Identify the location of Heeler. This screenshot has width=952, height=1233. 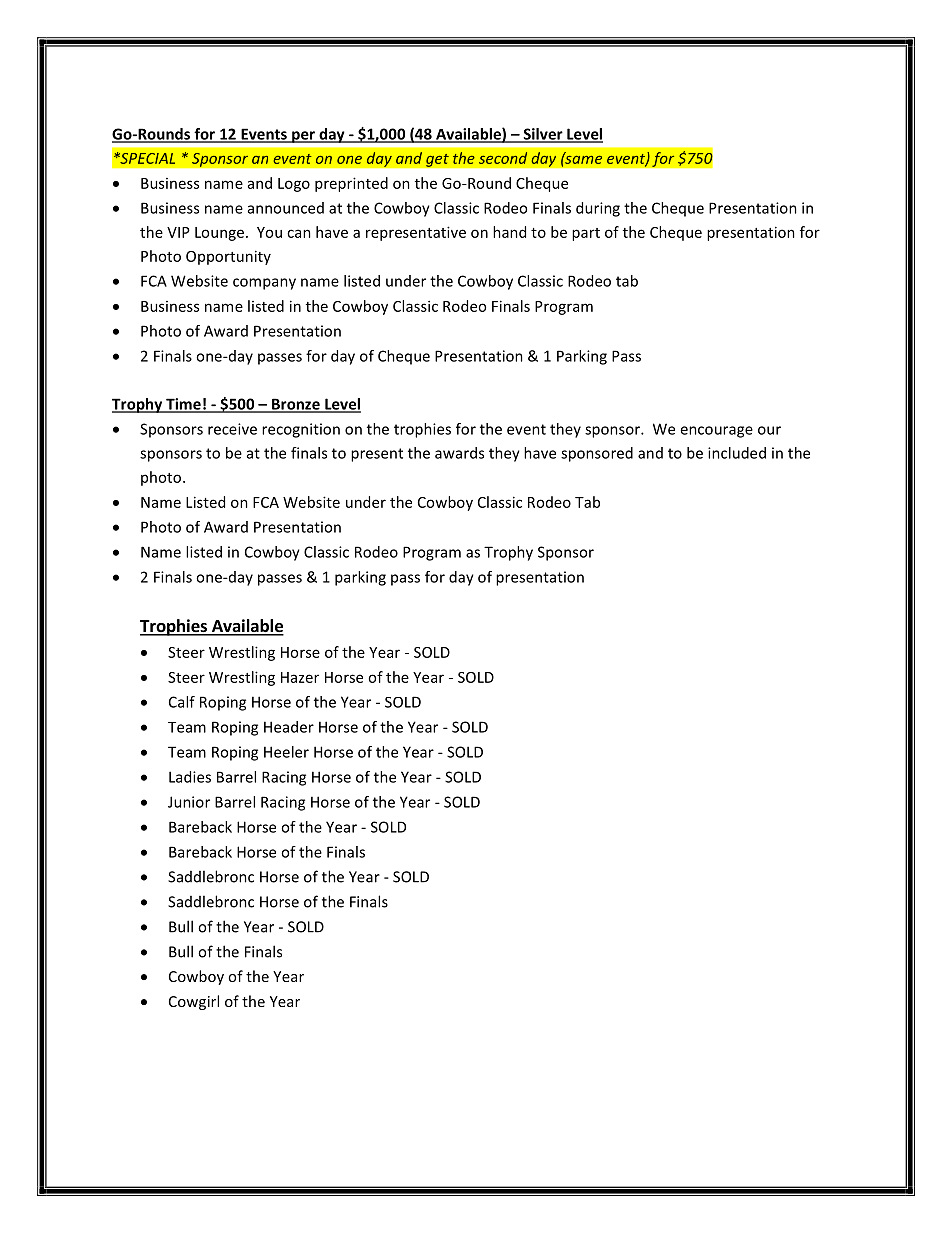
(286, 752).
